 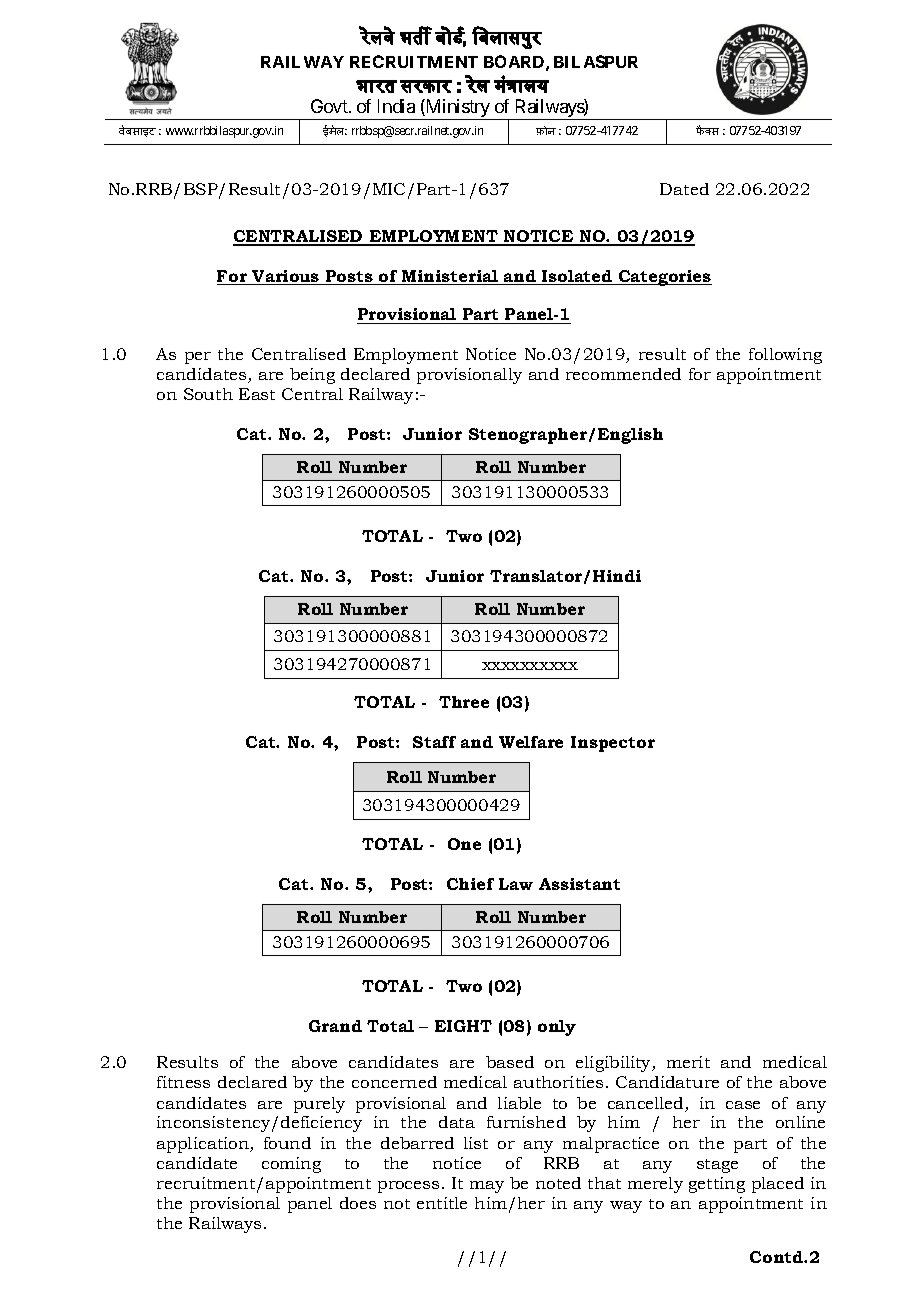 I want to click on Dated, so click(x=684, y=189).
